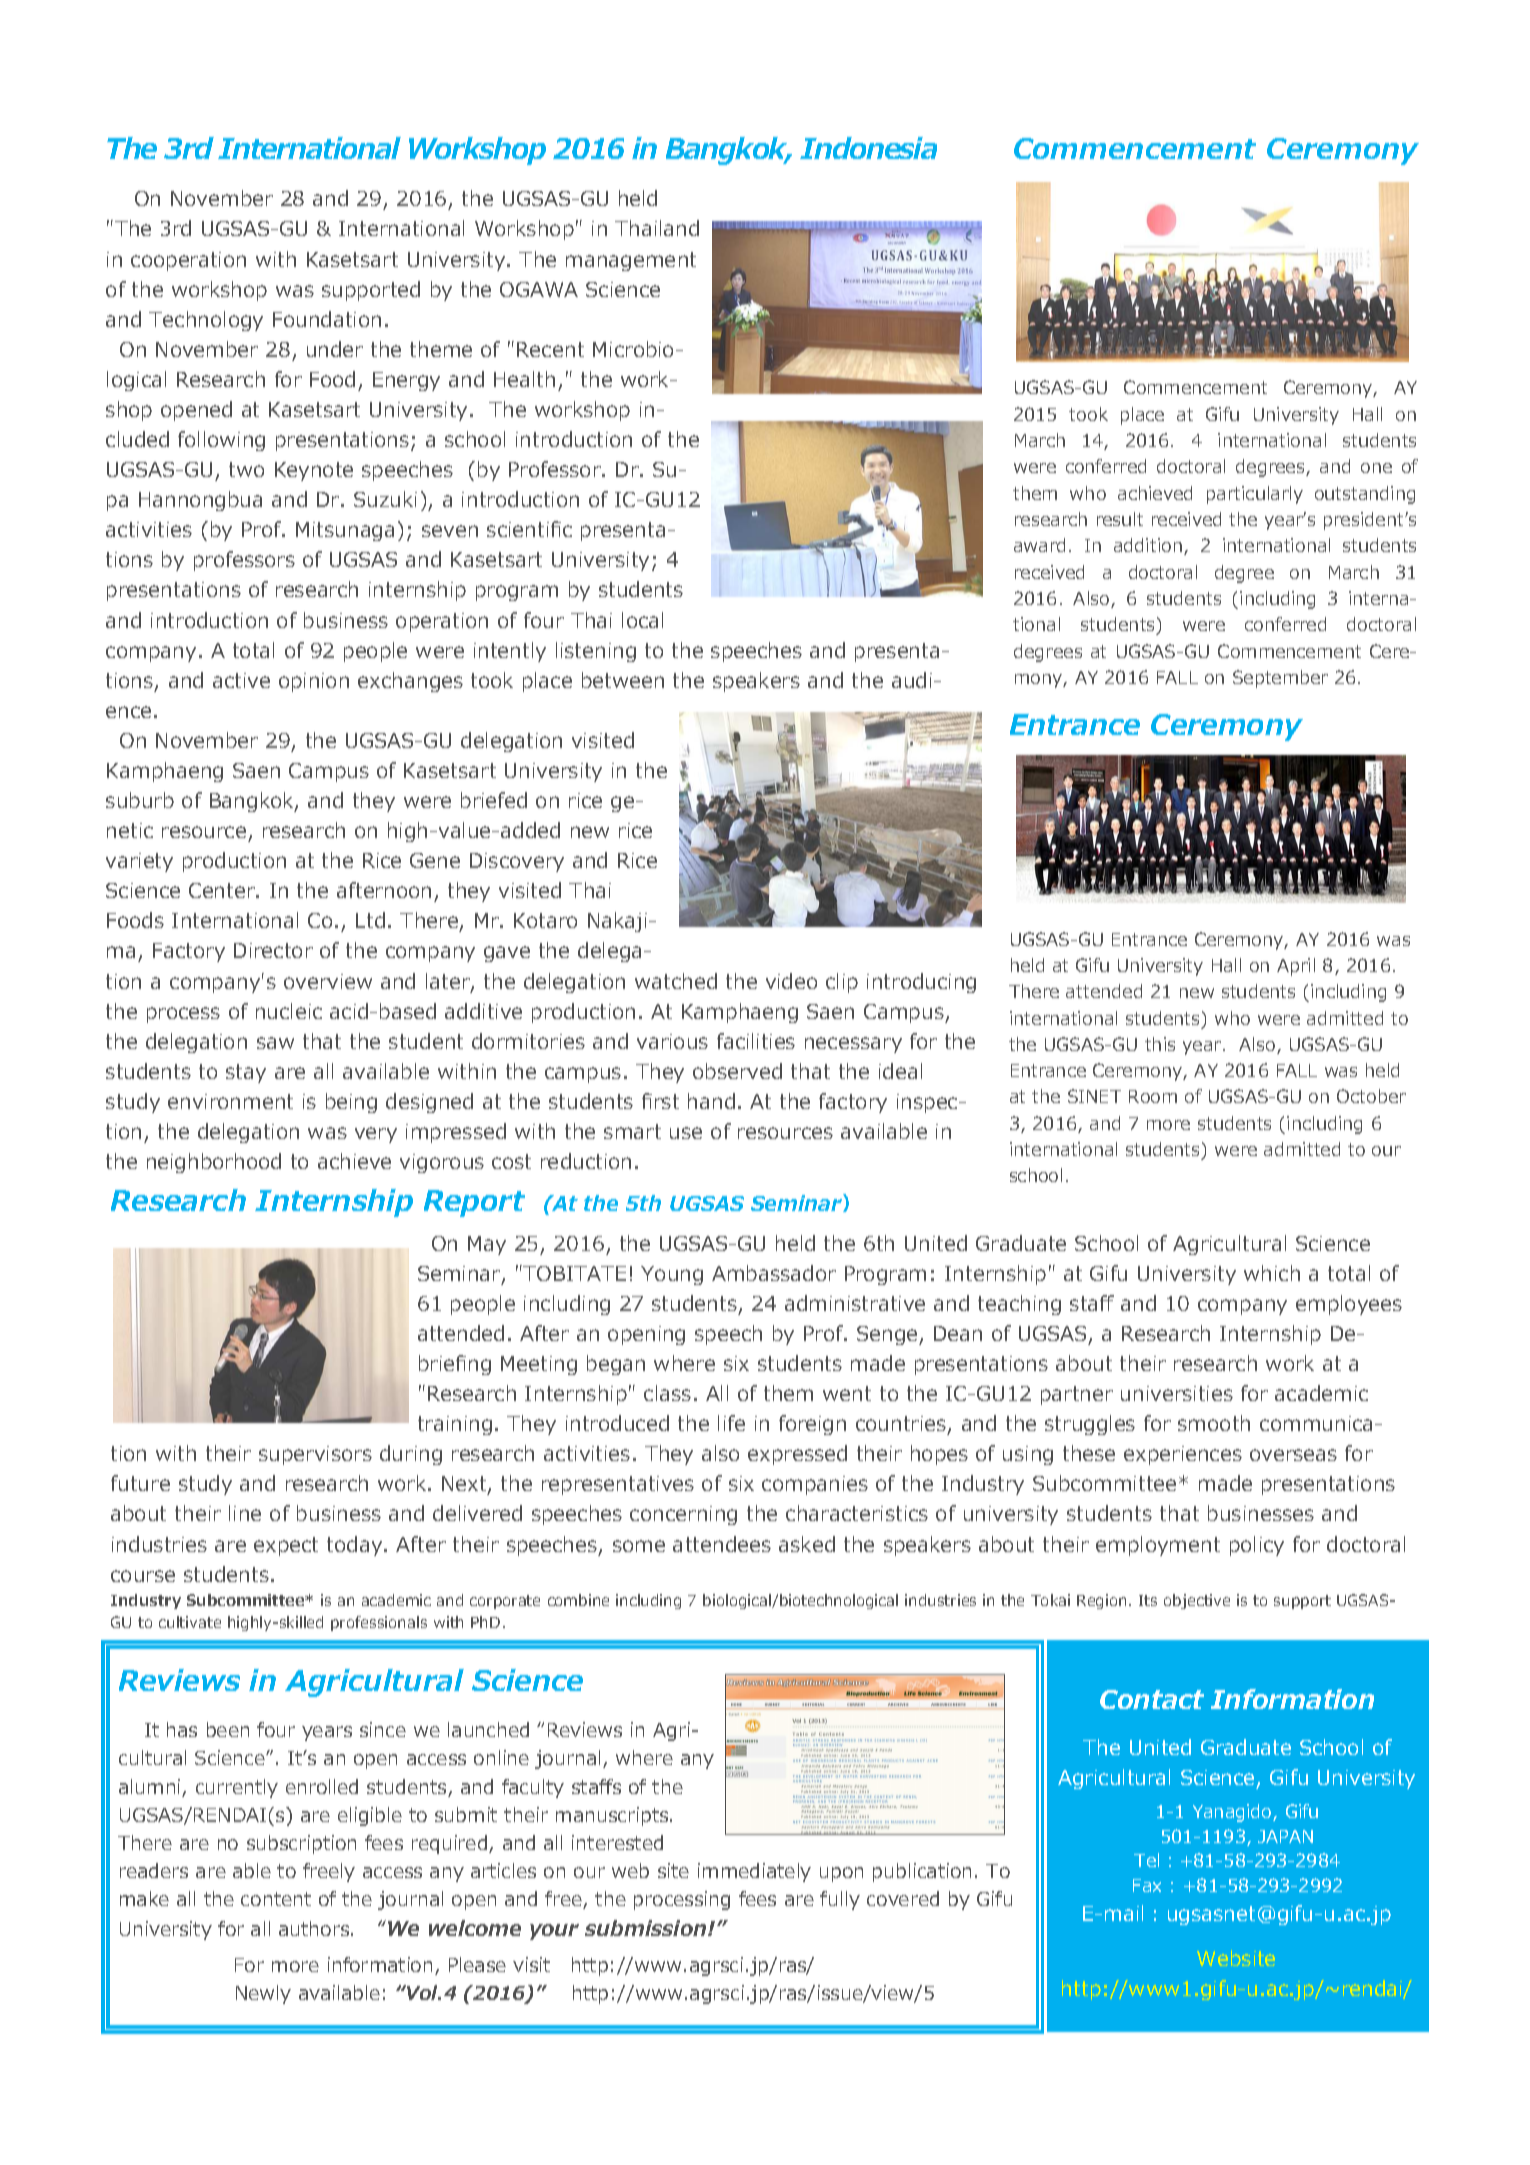 Image resolution: width=1530 pixels, height=2165 pixels. What do you see at coordinates (315, 1928) in the image?
I see `authors` at bounding box center [315, 1928].
